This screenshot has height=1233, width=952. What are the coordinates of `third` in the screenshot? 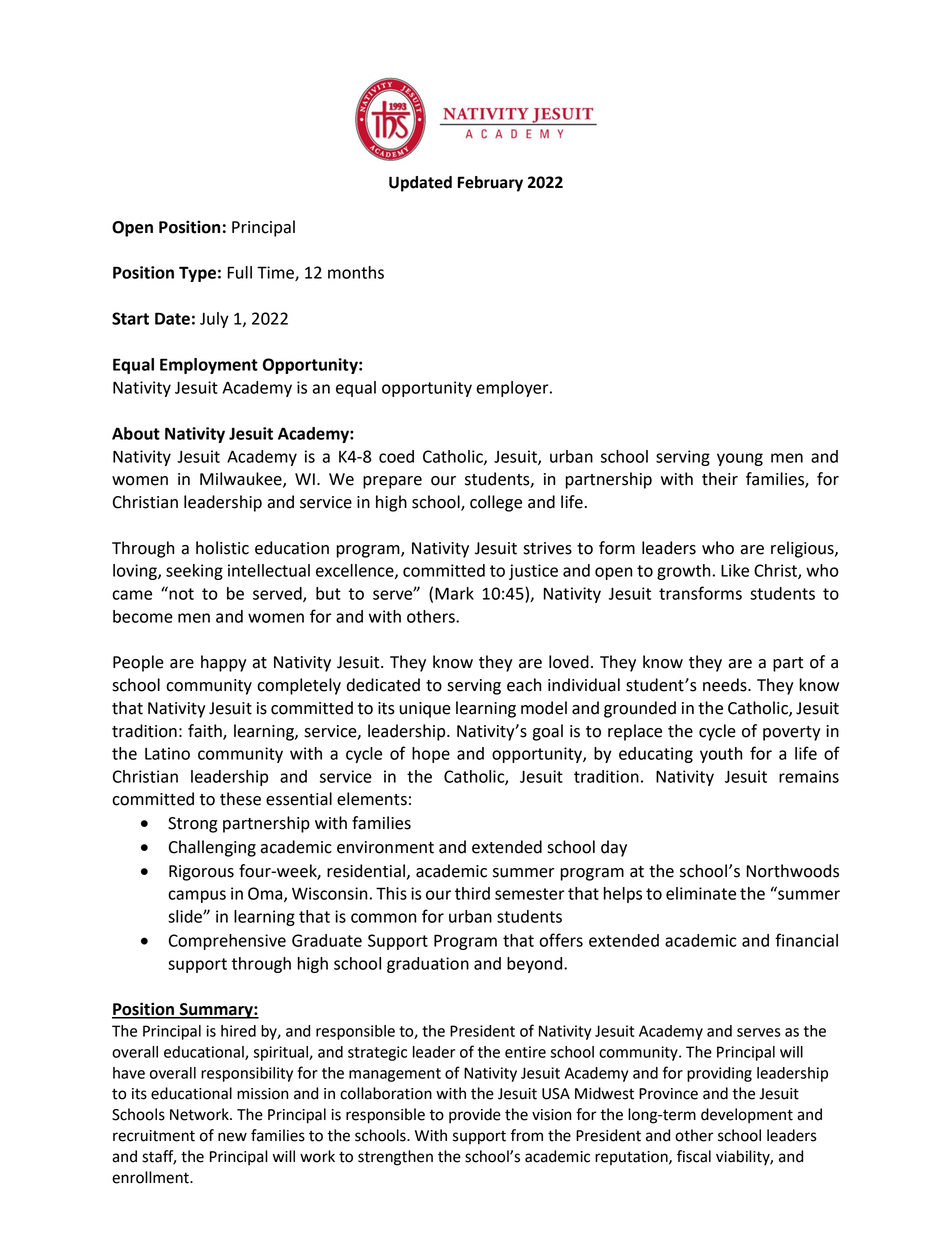 It's located at (472, 893).
